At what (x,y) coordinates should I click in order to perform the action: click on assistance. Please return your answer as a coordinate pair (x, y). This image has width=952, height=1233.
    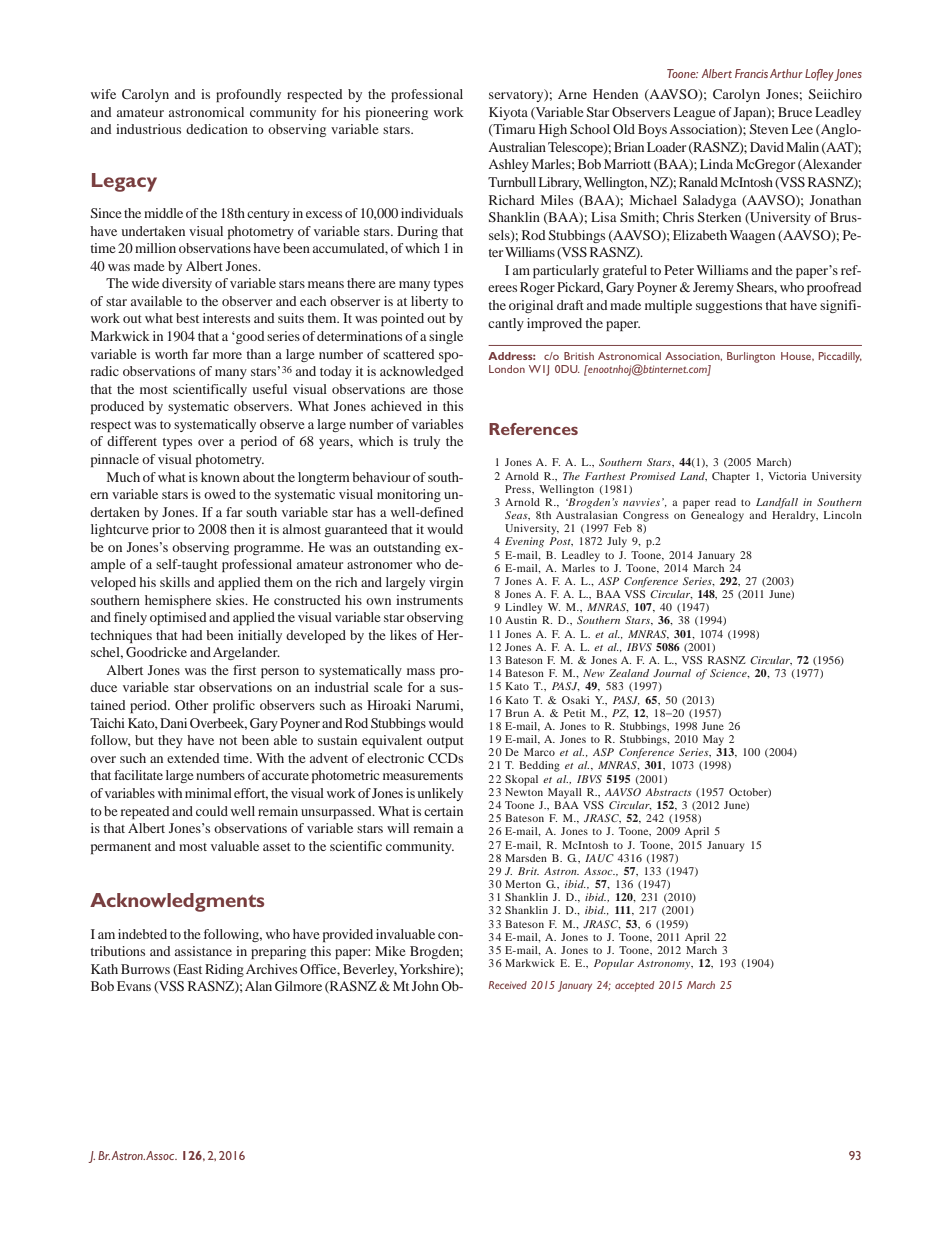
    Looking at the image, I should click on (203, 951).
